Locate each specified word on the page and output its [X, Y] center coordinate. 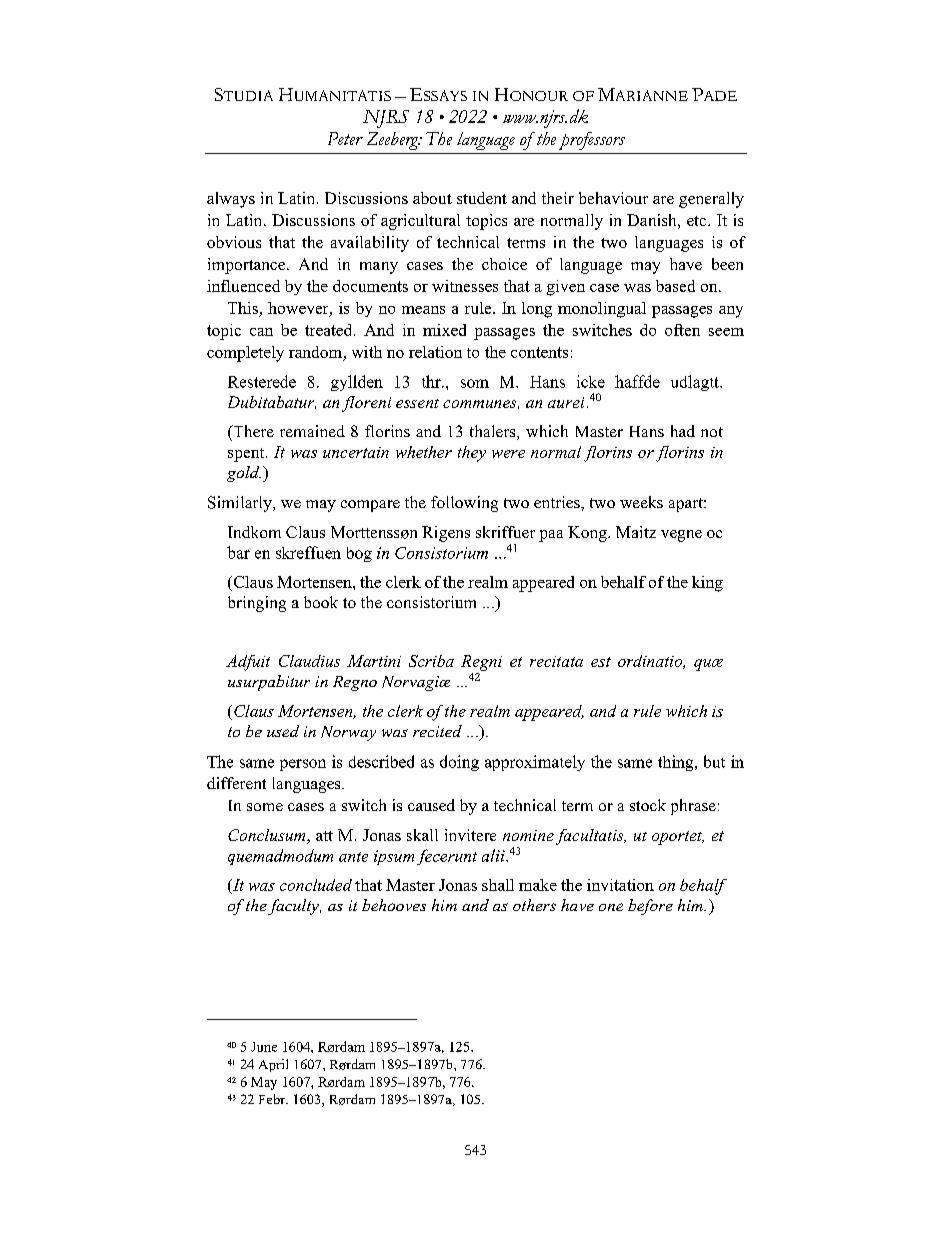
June [264, 1047]
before [650, 907]
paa [551, 536]
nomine [528, 835]
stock [648, 805]
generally [711, 200]
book [321, 602]
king [707, 584]
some [265, 807]
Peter [345, 138]
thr [432, 381]
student [482, 198]
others [534, 905]
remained [312, 431]
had [683, 431]
